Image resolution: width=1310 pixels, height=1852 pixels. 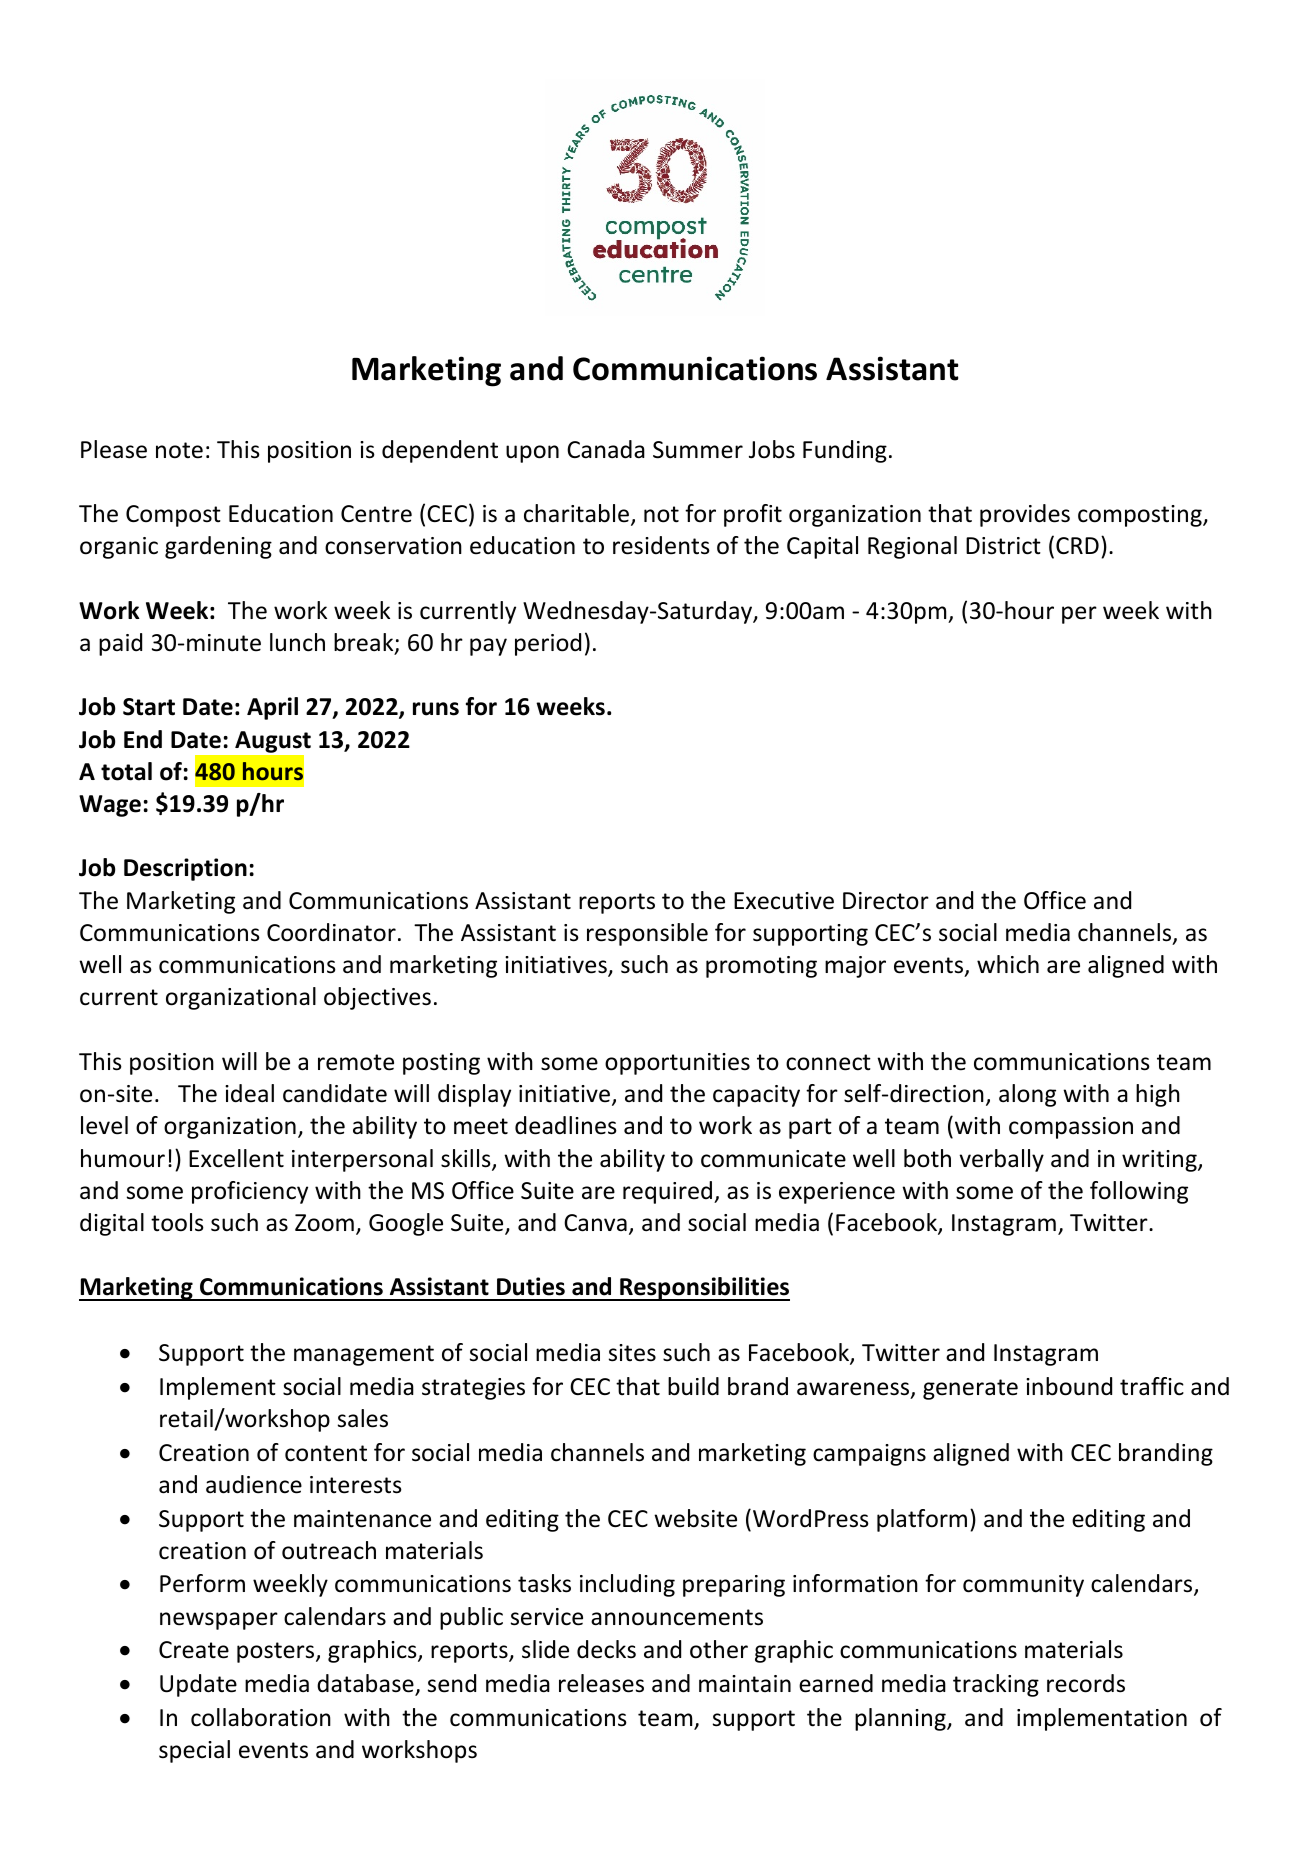 I want to click on inbound, so click(x=1069, y=1386).
